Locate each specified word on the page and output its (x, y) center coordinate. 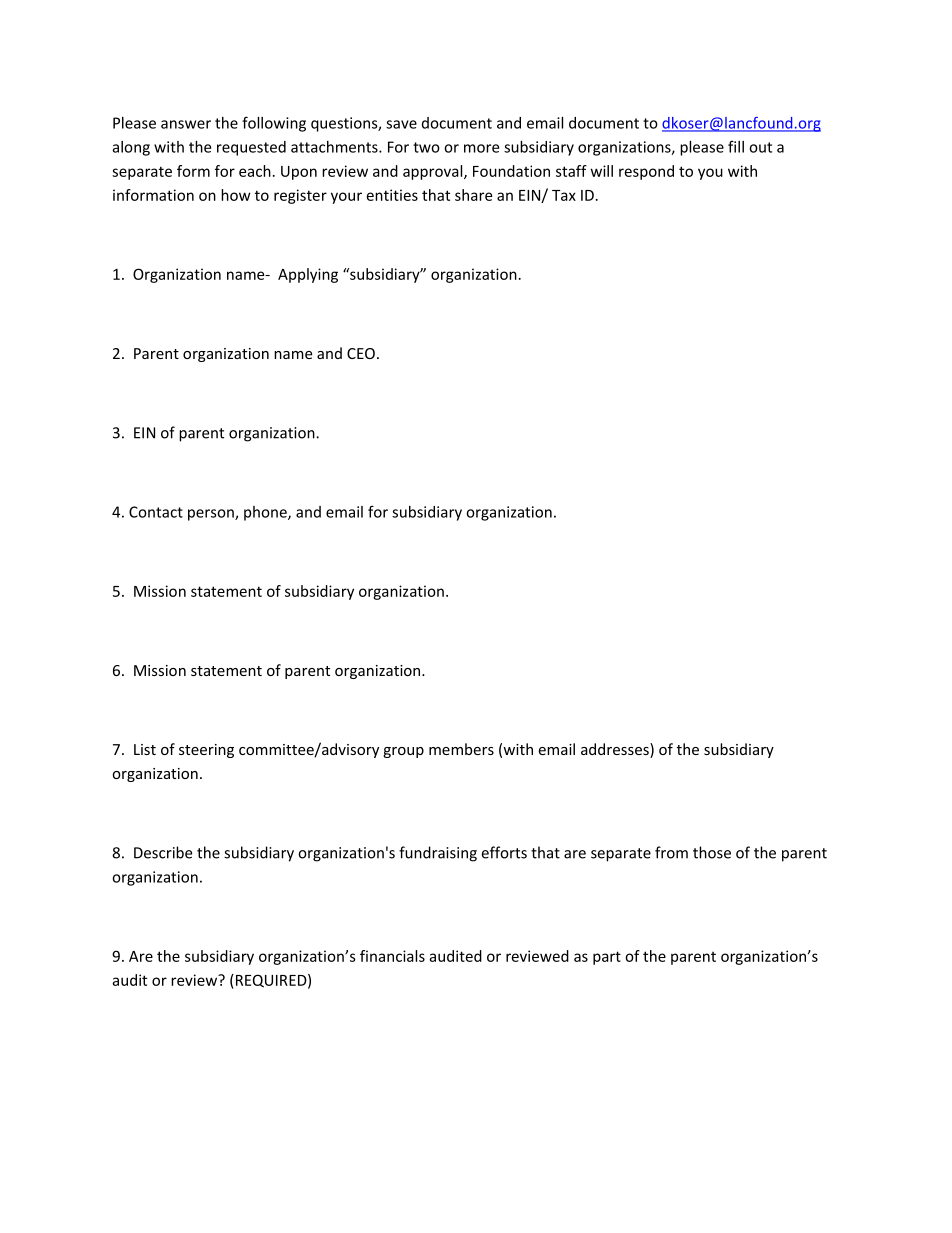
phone (266, 513)
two (426, 147)
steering (206, 751)
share (473, 195)
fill (736, 146)
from (671, 852)
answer (186, 124)
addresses (616, 750)
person (212, 515)
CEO (361, 353)
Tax (564, 195)
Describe (163, 852)
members (461, 749)
